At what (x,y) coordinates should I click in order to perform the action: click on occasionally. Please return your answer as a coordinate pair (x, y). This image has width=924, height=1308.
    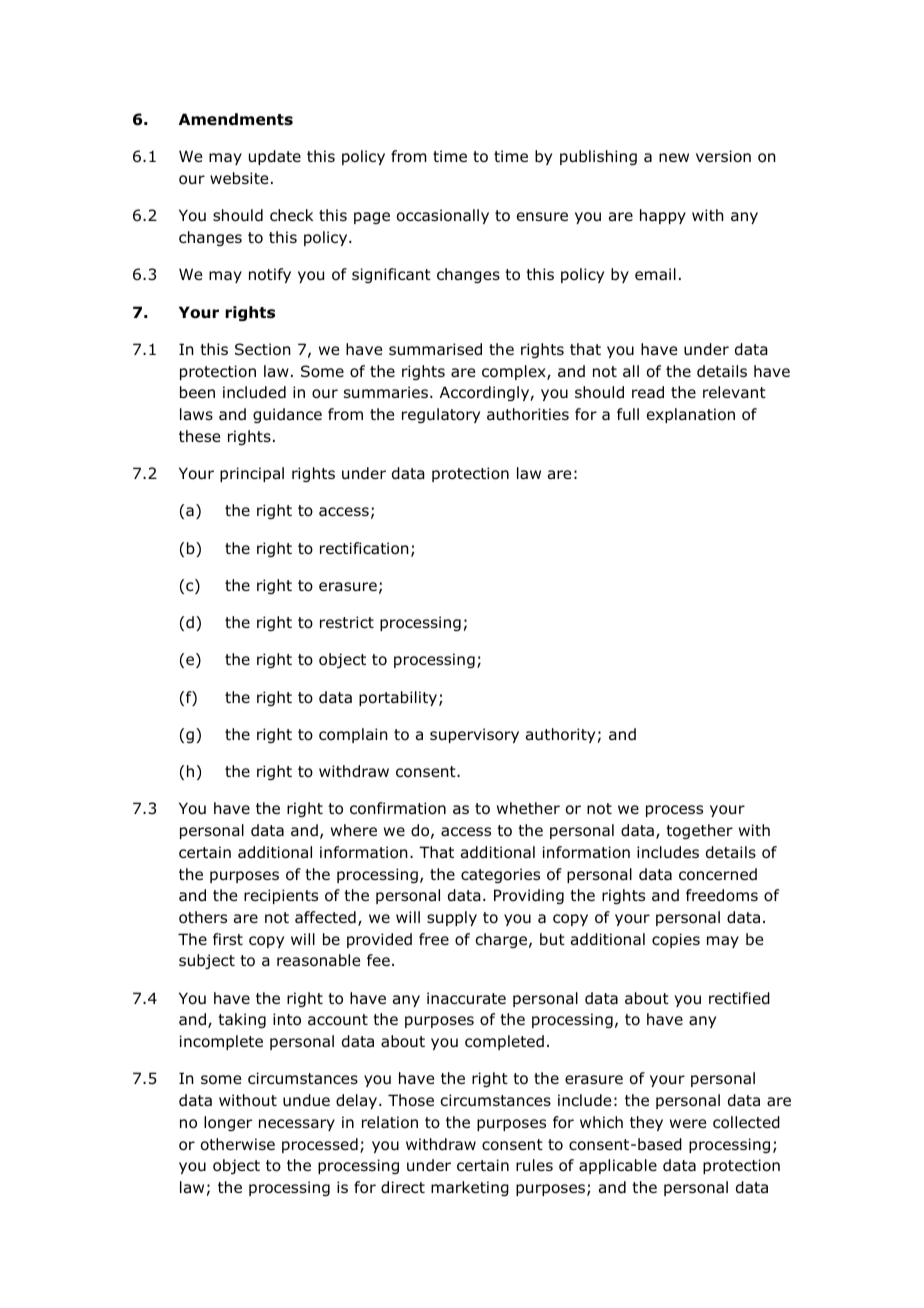
    Looking at the image, I should click on (443, 216).
